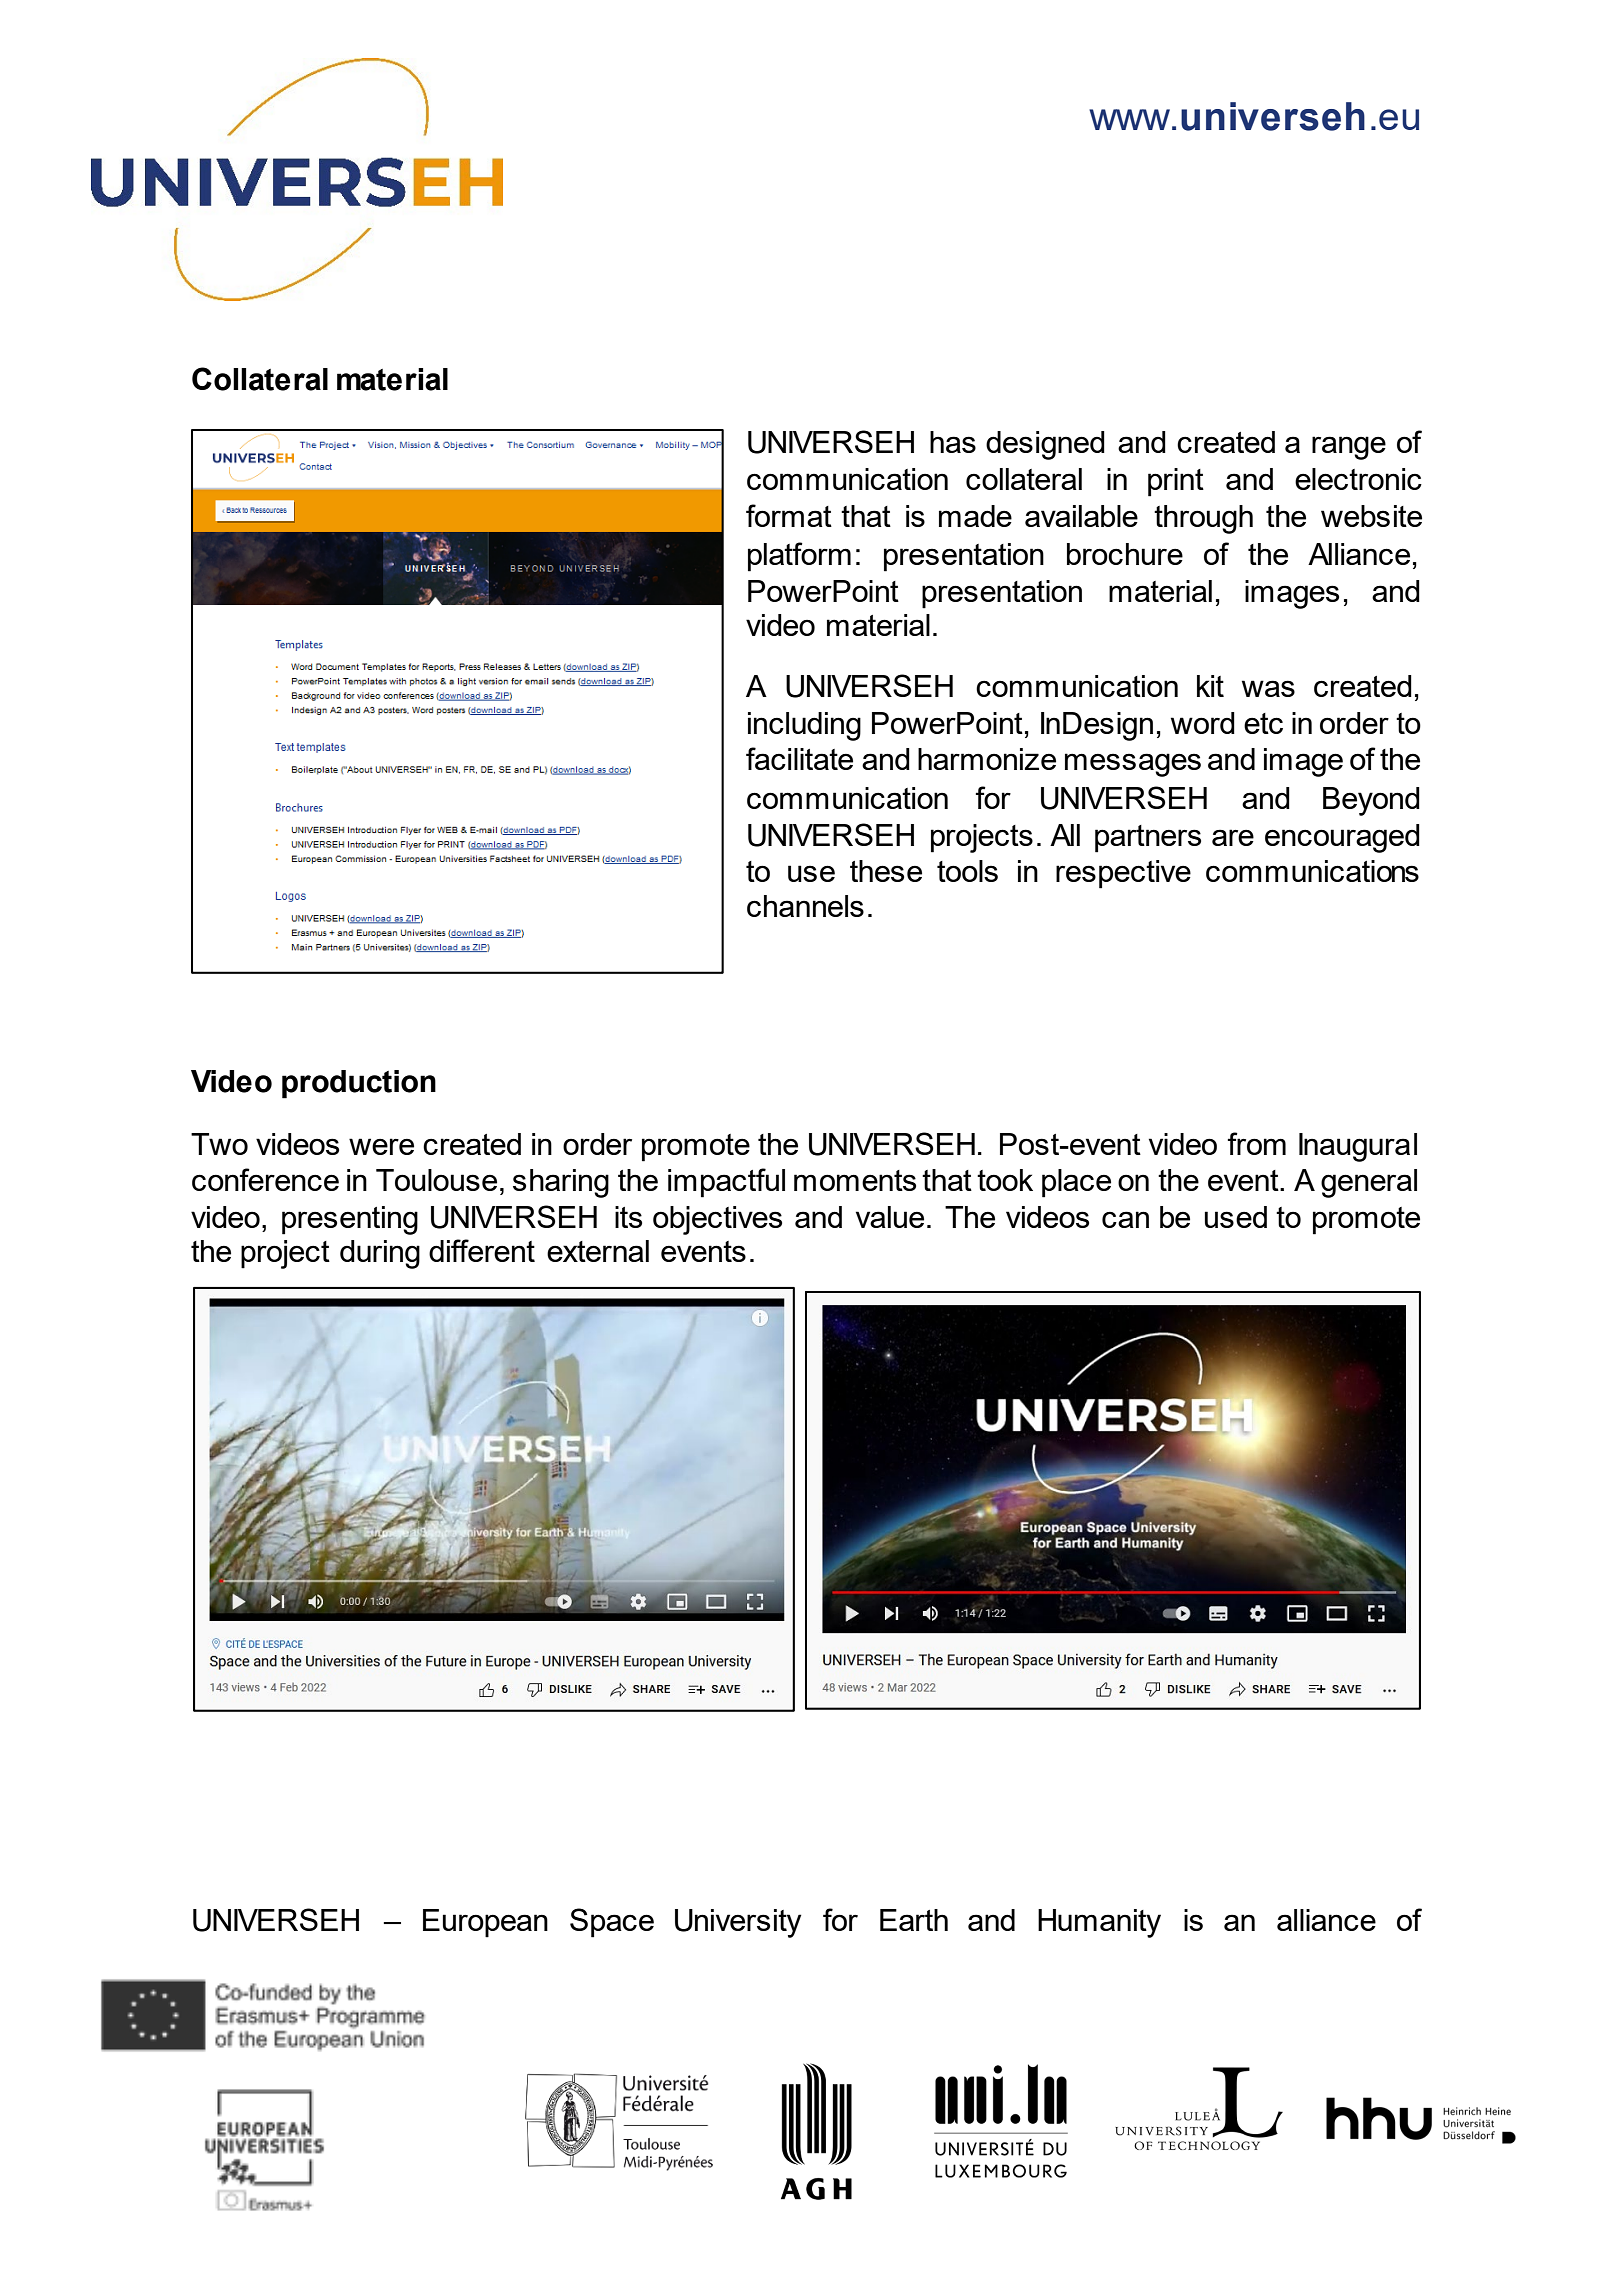  I want to click on European, so click(485, 1923).
